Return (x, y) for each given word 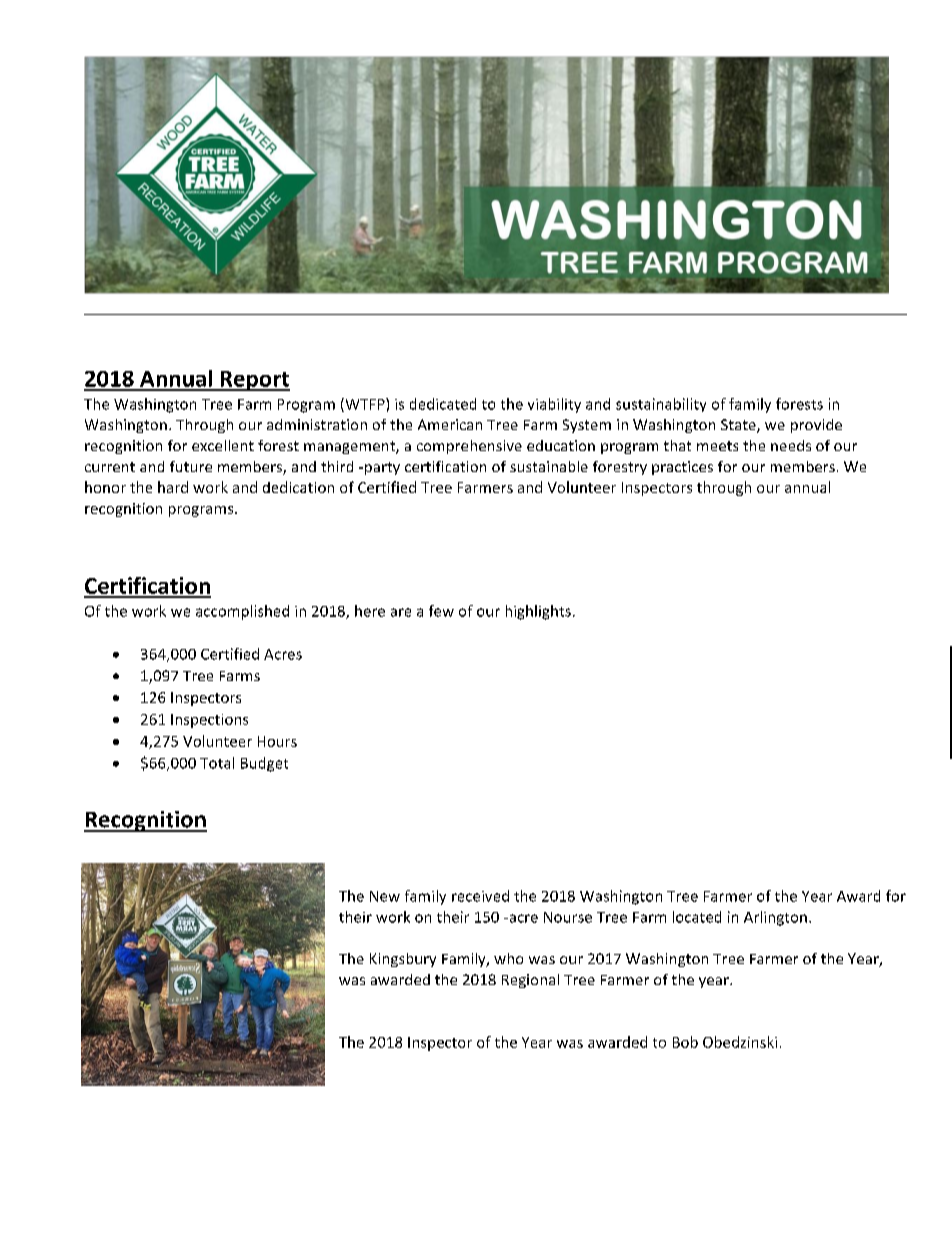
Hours (277, 741)
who (508, 958)
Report (254, 381)
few (441, 611)
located (697, 917)
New (385, 896)
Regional (530, 981)
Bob (685, 1042)
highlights (538, 612)
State (739, 426)
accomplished (242, 612)
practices (682, 468)
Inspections (209, 721)
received (480, 896)
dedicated (443, 404)
